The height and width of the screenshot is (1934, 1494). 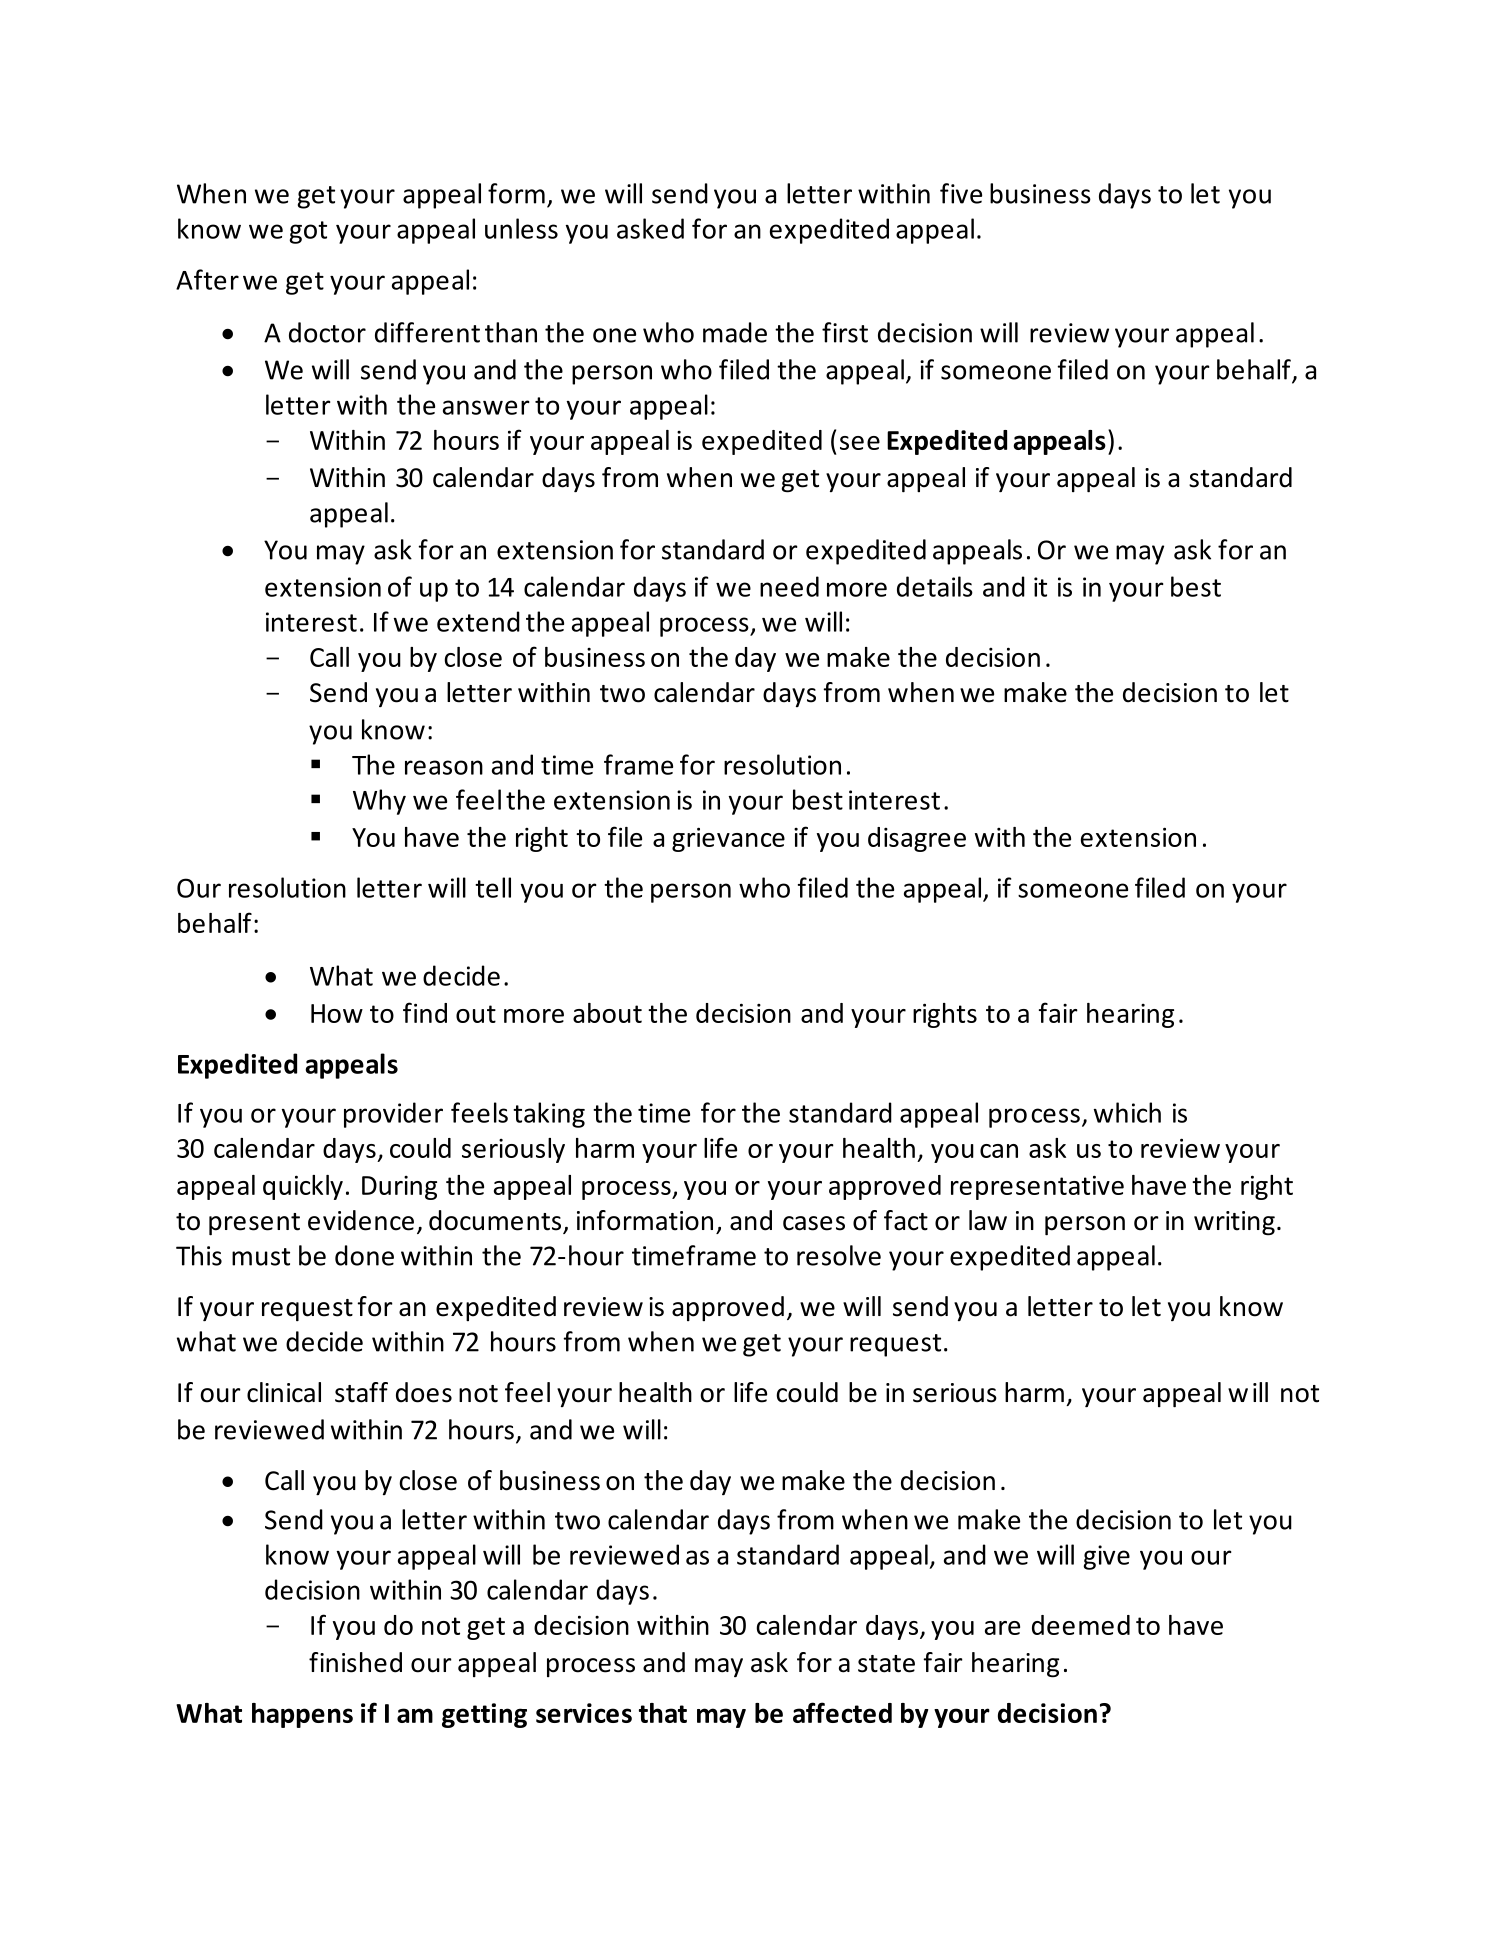 I want to click on which, so click(x=1127, y=1112).
